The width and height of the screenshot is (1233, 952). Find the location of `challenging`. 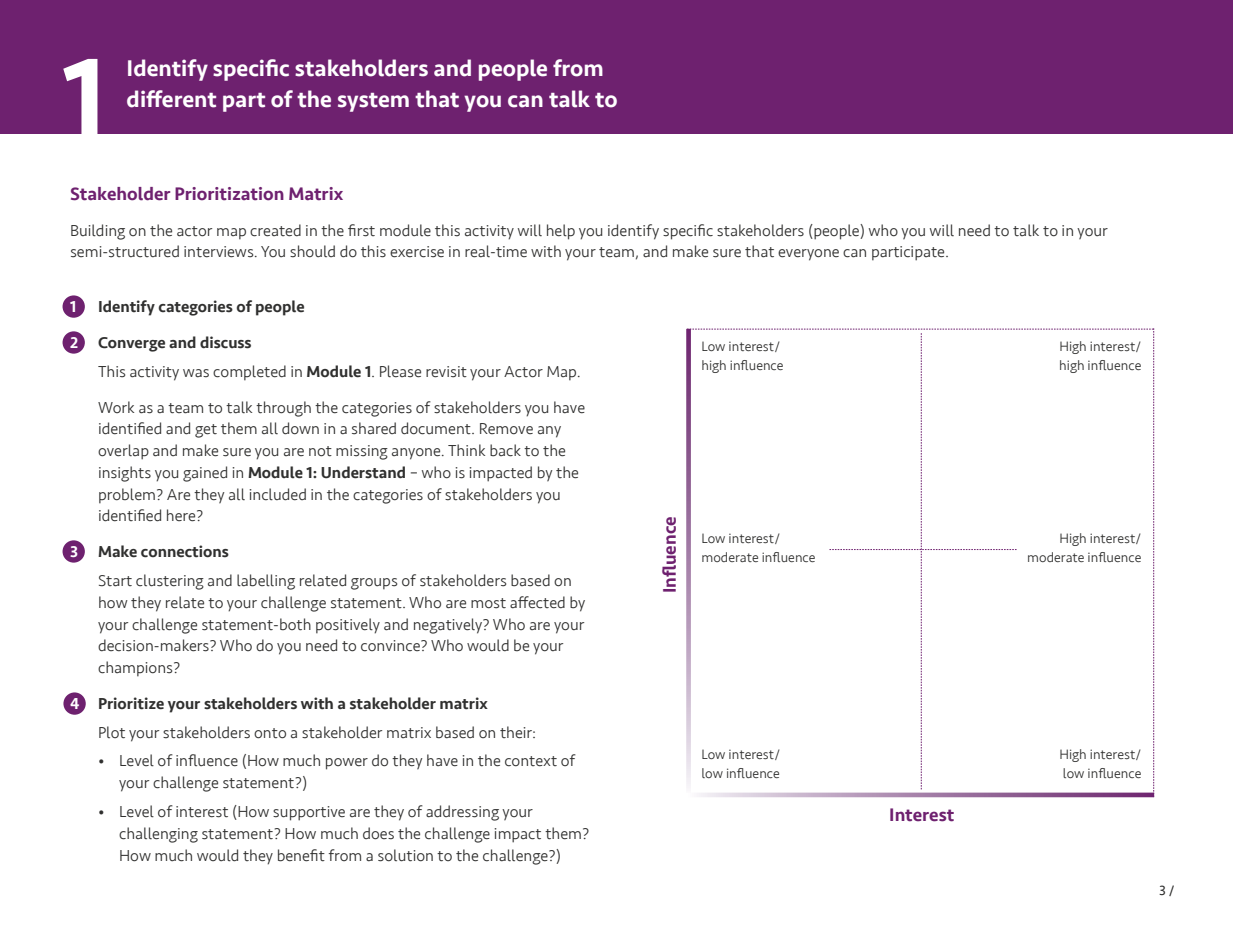

challenging is located at coordinates (158, 835).
